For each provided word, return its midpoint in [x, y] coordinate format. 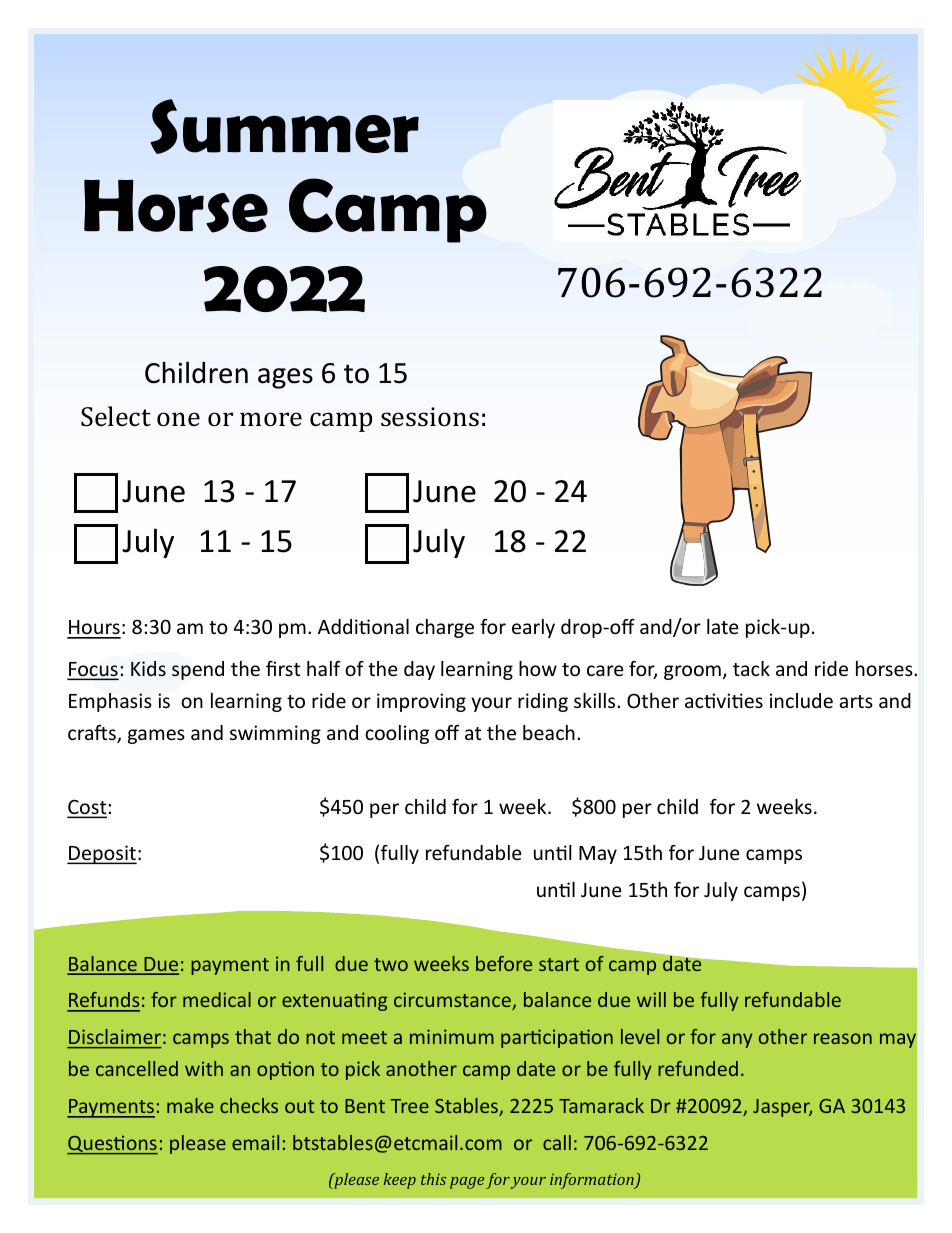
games [156, 736]
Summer [284, 126]
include [801, 700]
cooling [397, 734]
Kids [148, 668]
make [190, 1105]
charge [445, 628]
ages [285, 378]
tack [751, 668]
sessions [430, 417]
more [271, 419]
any [737, 1040]
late [722, 626]
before [504, 963]
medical [217, 999]
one [178, 419]
